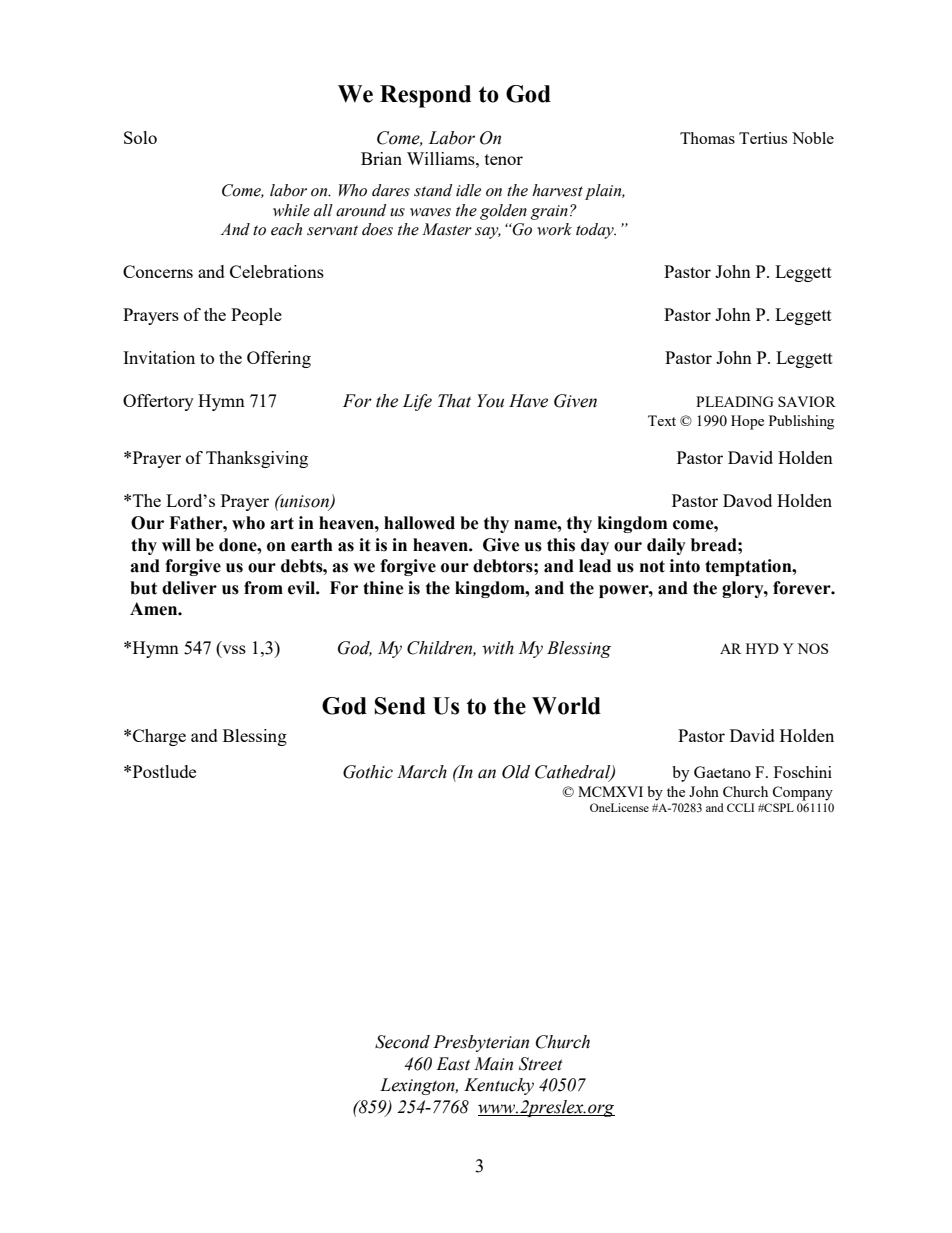 Image resolution: width=952 pixels, height=1233 pixels. Describe the element at coordinates (419, 523) in the page. I see `hallowed` at that location.
